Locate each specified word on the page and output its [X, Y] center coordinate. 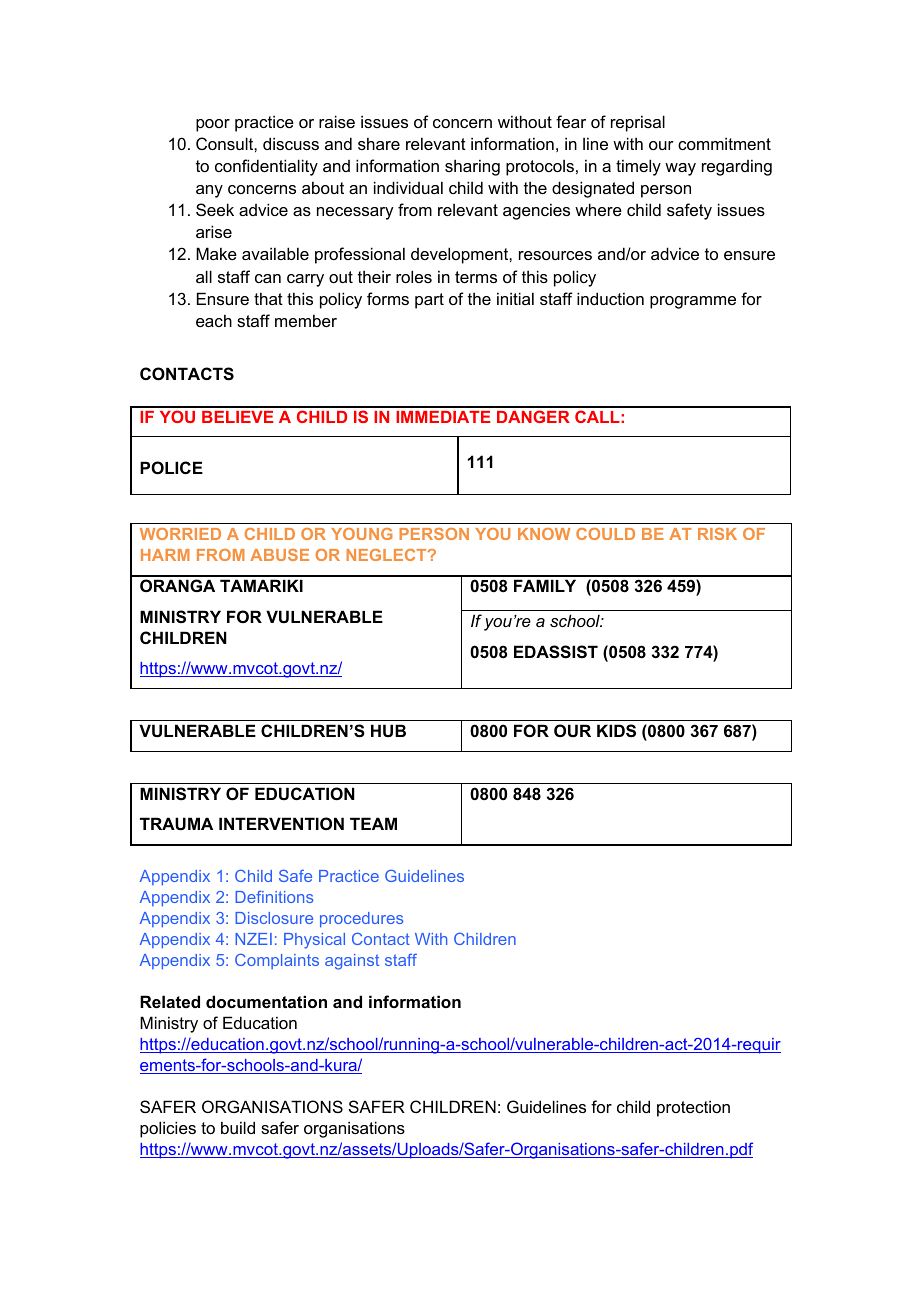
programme [693, 302]
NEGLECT [387, 555]
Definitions [274, 897]
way [680, 169]
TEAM [373, 823]
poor [213, 125]
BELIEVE [237, 417]
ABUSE [279, 555]
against [352, 962]
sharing [472, 167]
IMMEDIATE [443, 417]
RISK [717, 534]
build [238, 1127]
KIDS [616, 731]
